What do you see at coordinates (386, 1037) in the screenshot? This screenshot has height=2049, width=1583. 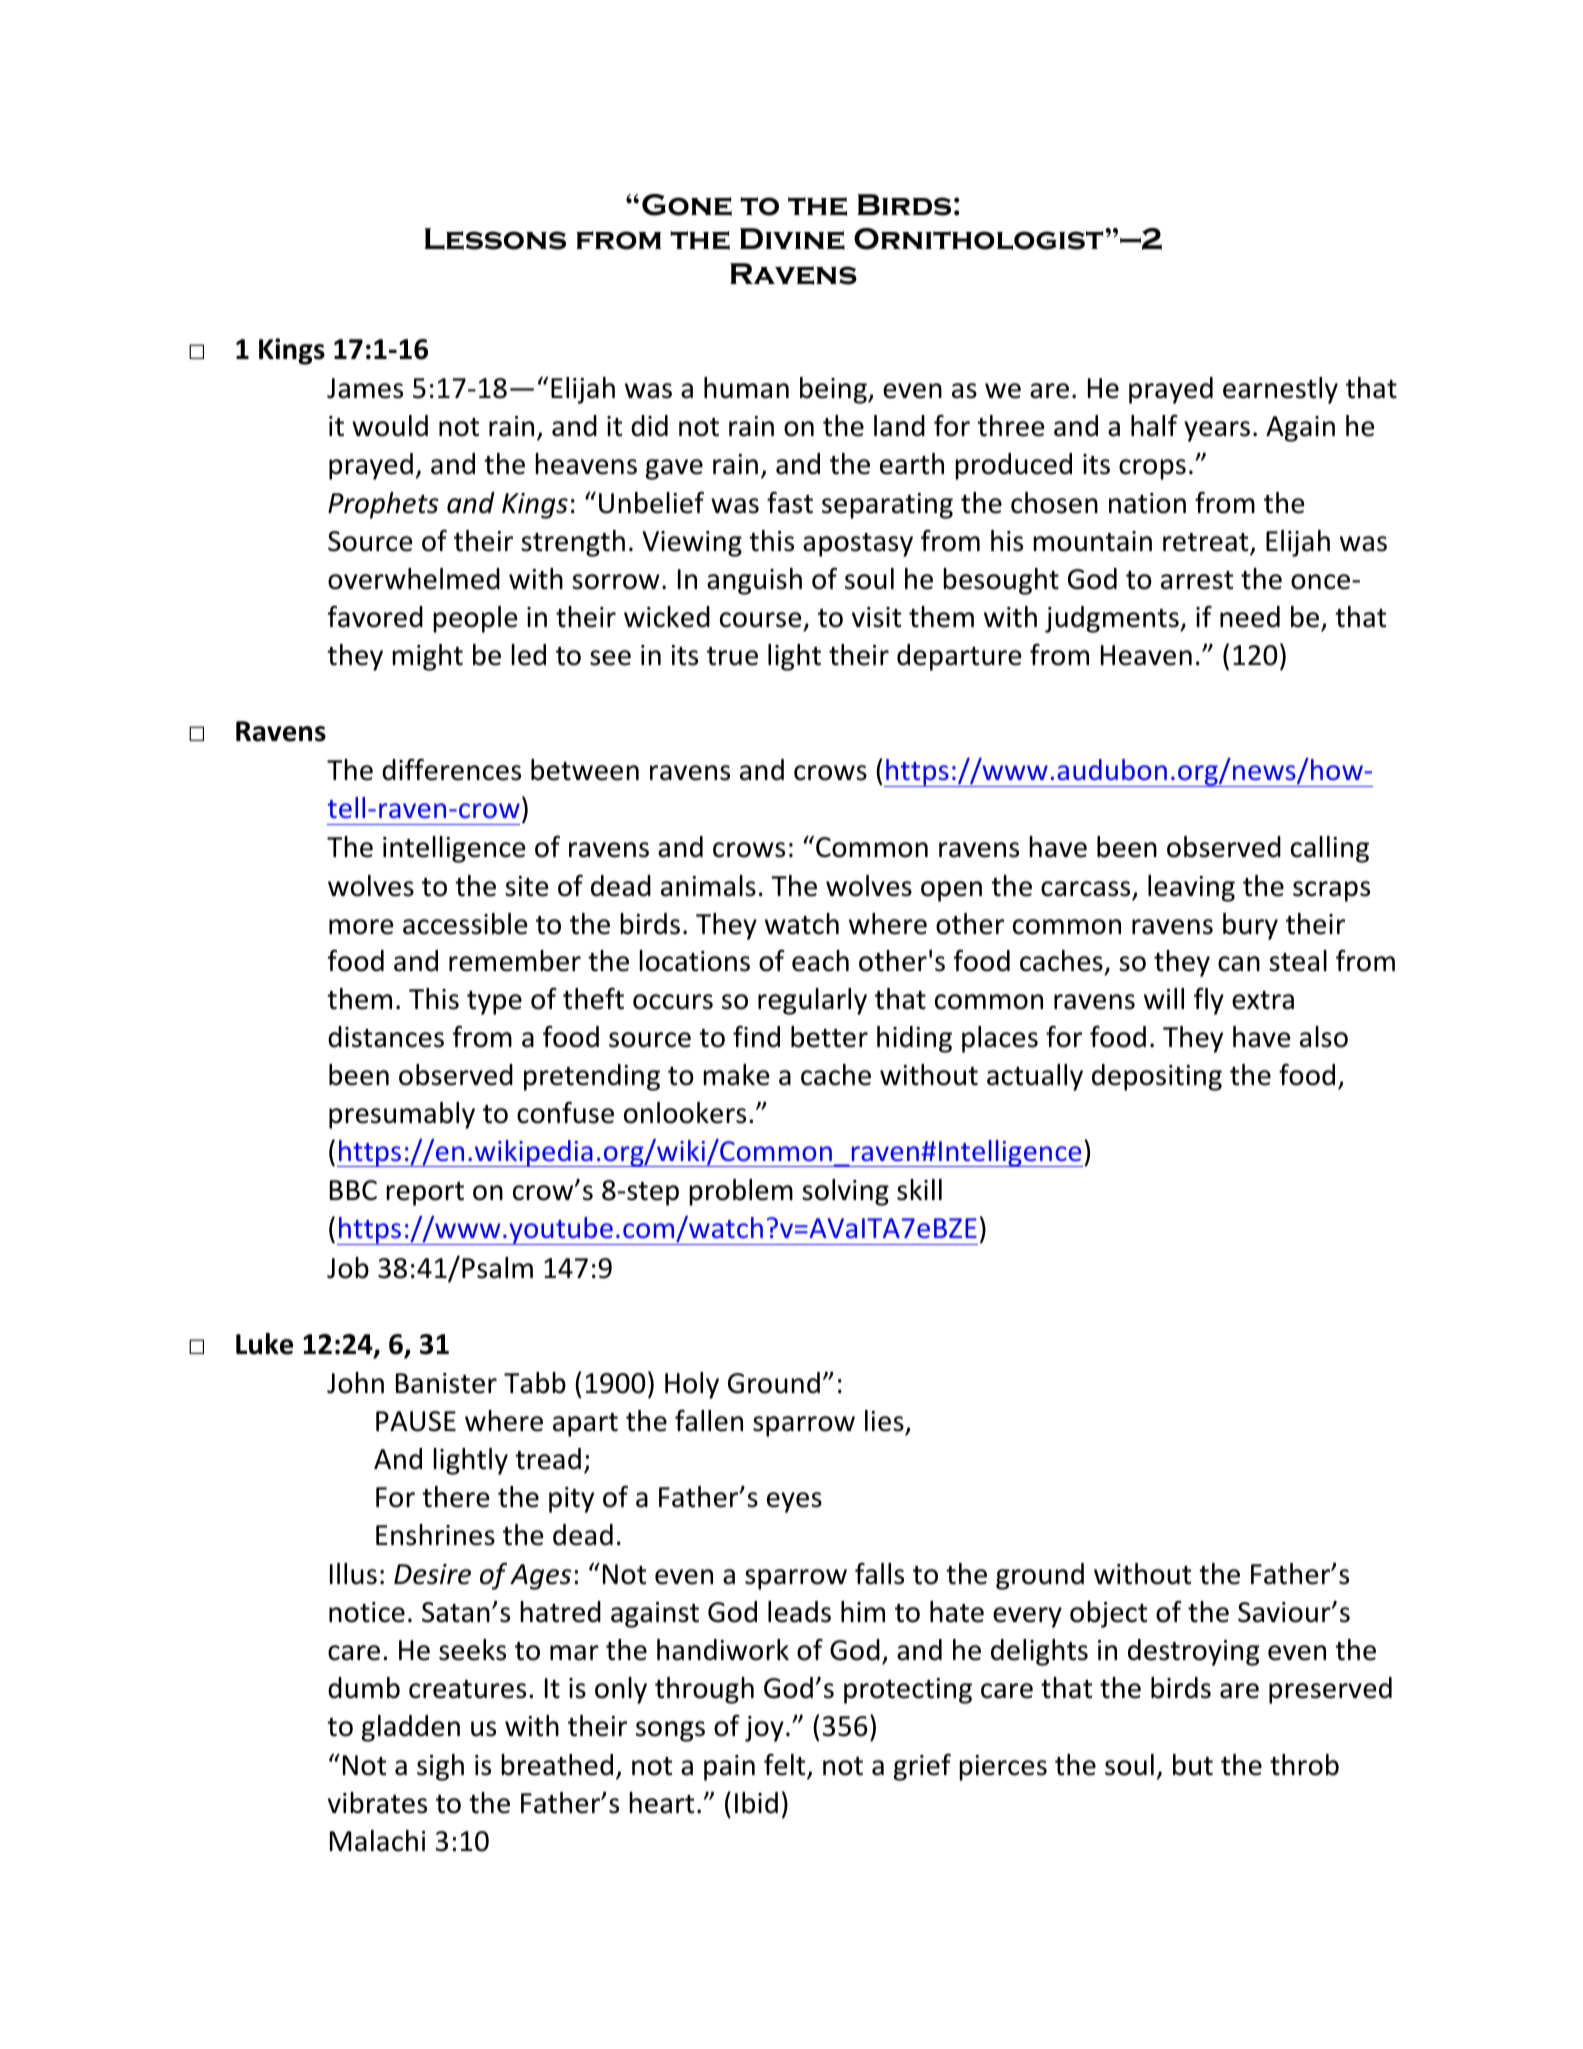 I see `distances` at bounding box center [386, 1037].
